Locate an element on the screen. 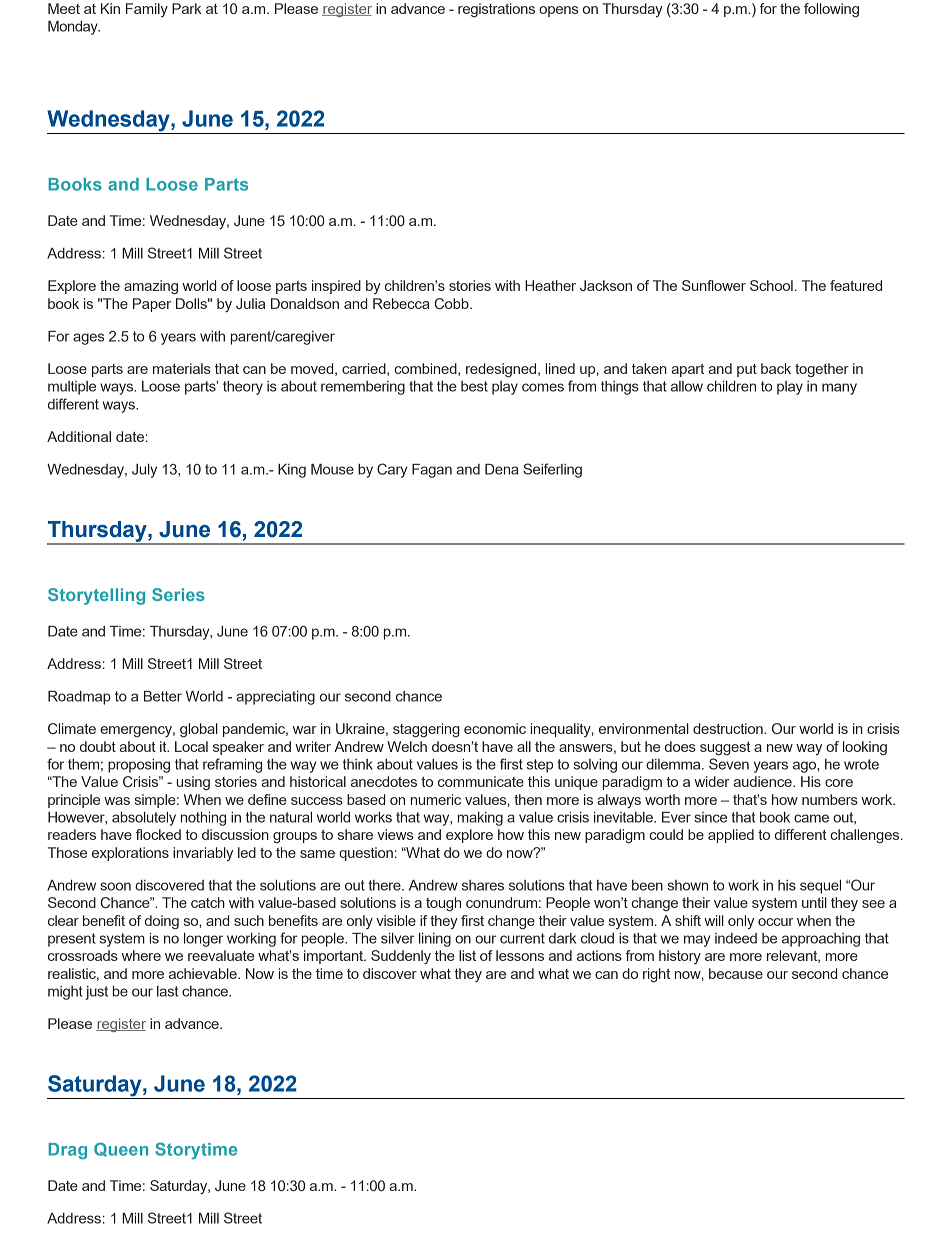  July is located at coordinates (144, 471).
